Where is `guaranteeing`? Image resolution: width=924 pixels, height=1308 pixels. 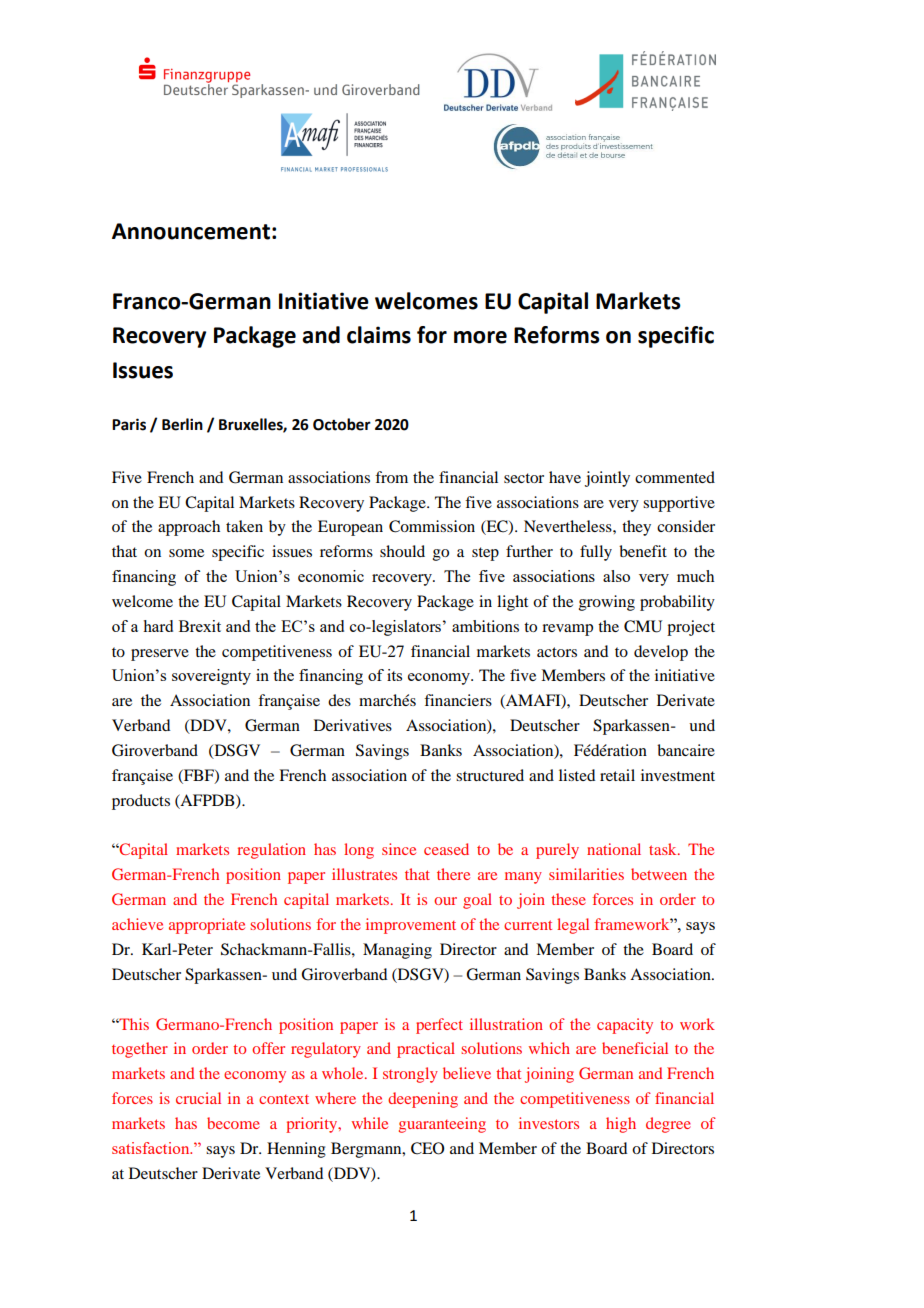 guaranteeing is located at coordinates (442, 1125).
